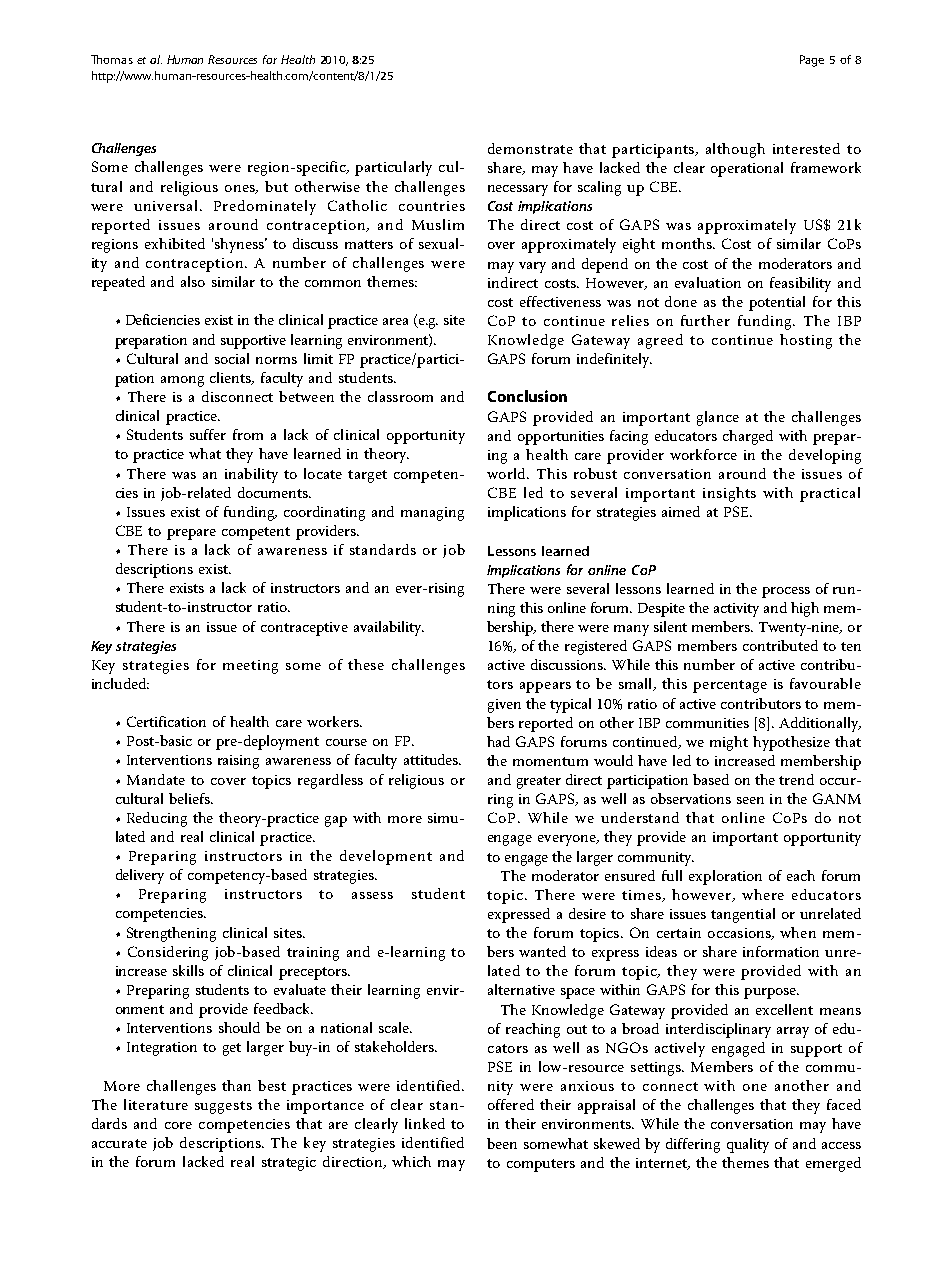  Describe the element at coordinates (748, 437) in the page. I see `charged` at that location.
